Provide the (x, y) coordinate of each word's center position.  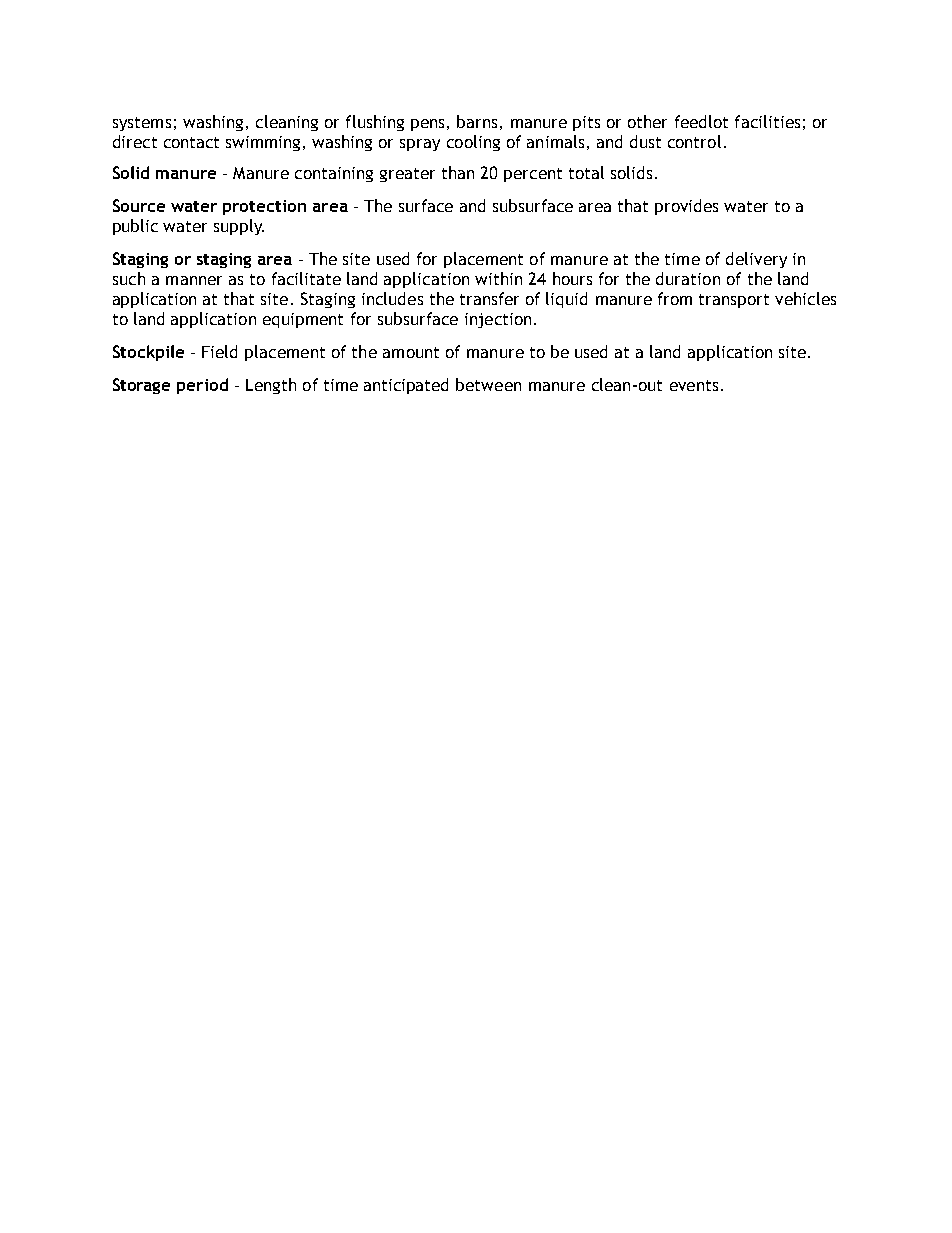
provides (686, 207)
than (458, 172)
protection (264, 207)
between (488, 384)
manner (194, 280)
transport (734, 301)
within (498, 278)
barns (477, 121)
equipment (303, 320)
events (694, 385)
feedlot (701, 121)
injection (498, 320)
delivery (756, 260)
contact (191, 142)
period (202, 386)
